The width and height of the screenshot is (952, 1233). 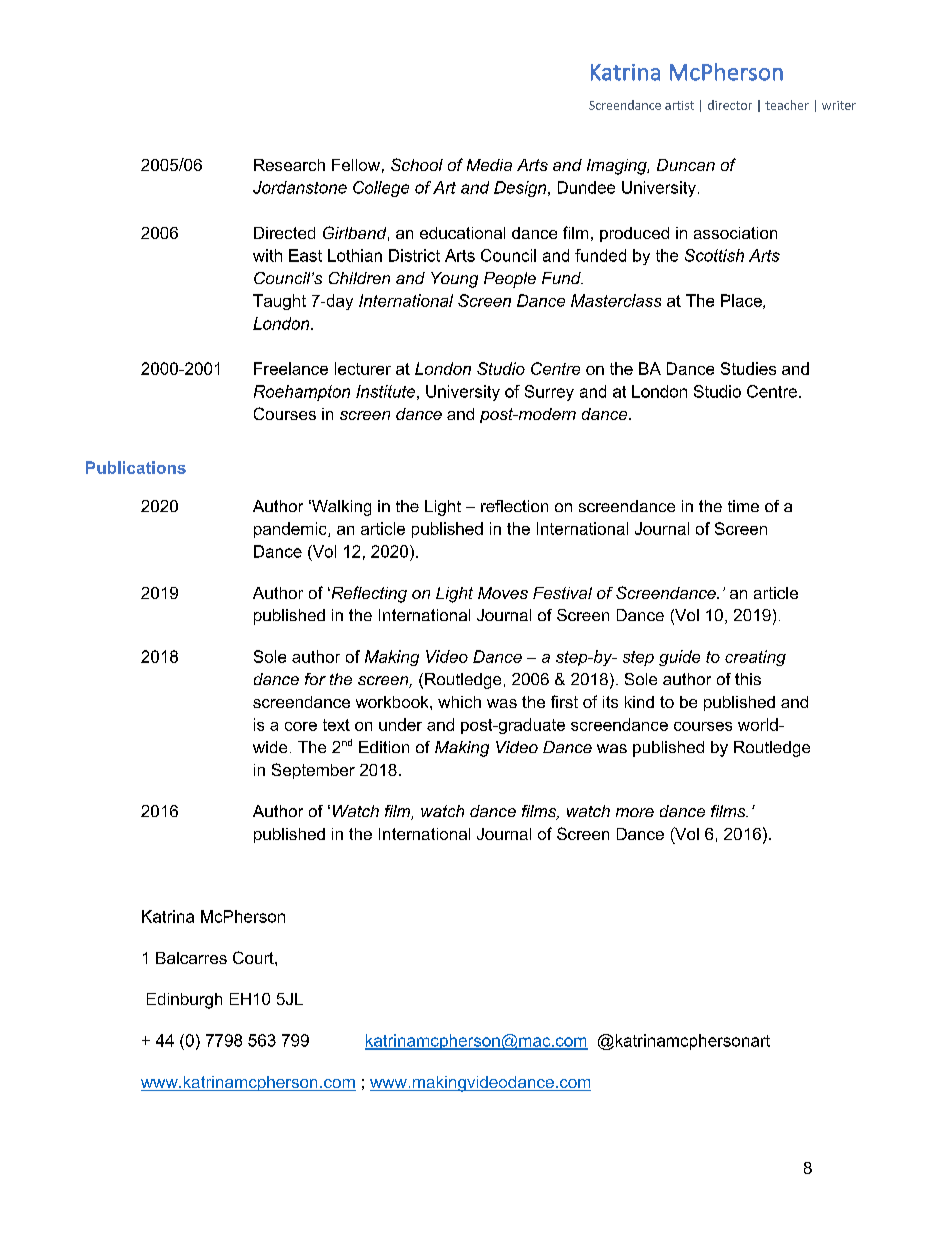 What do you see at coordinates (730, 105) in the screenshot?
I see `director` at bounding box center [730, 105].
